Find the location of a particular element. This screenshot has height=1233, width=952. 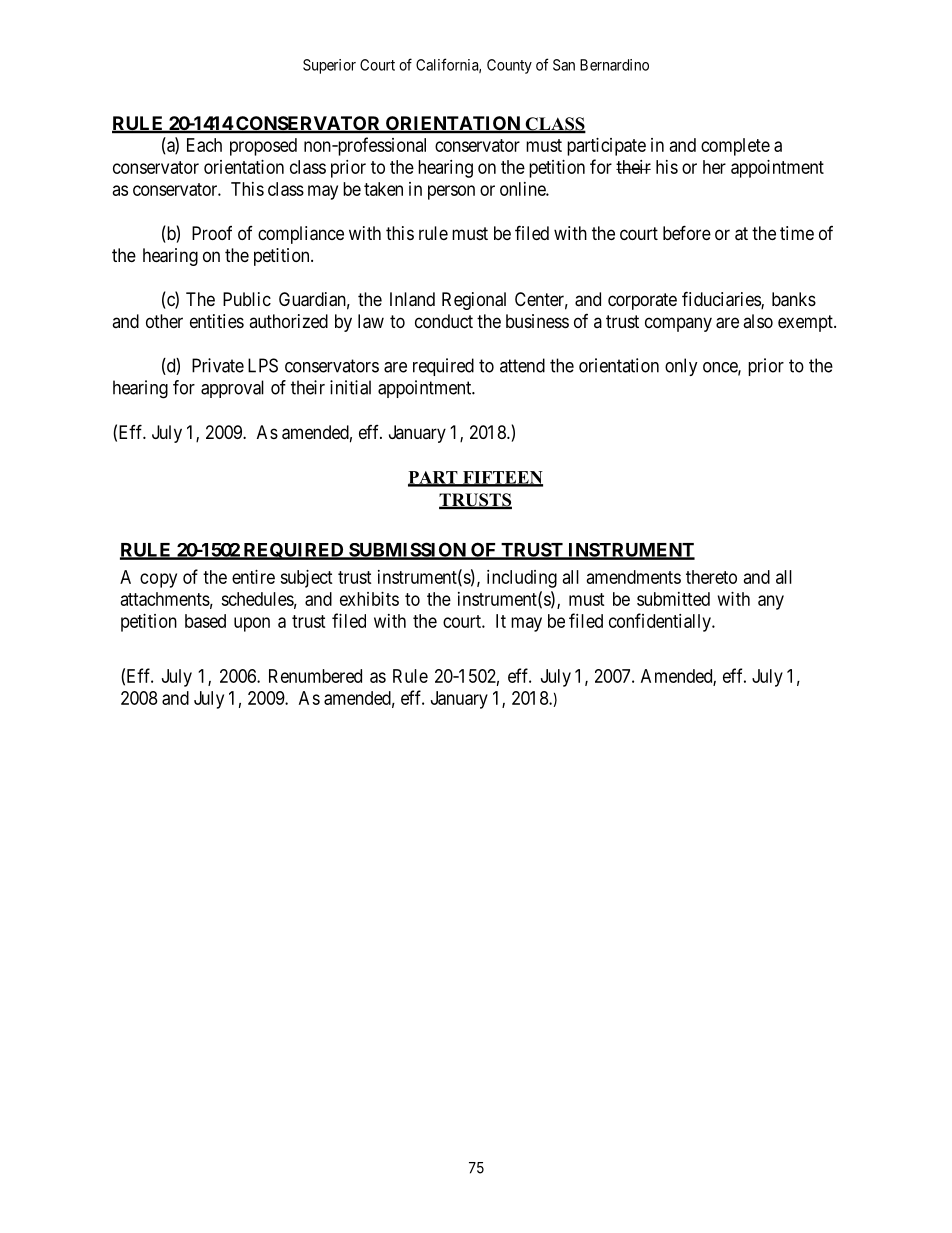

Bernardino is located at coordinates (614, 65).
